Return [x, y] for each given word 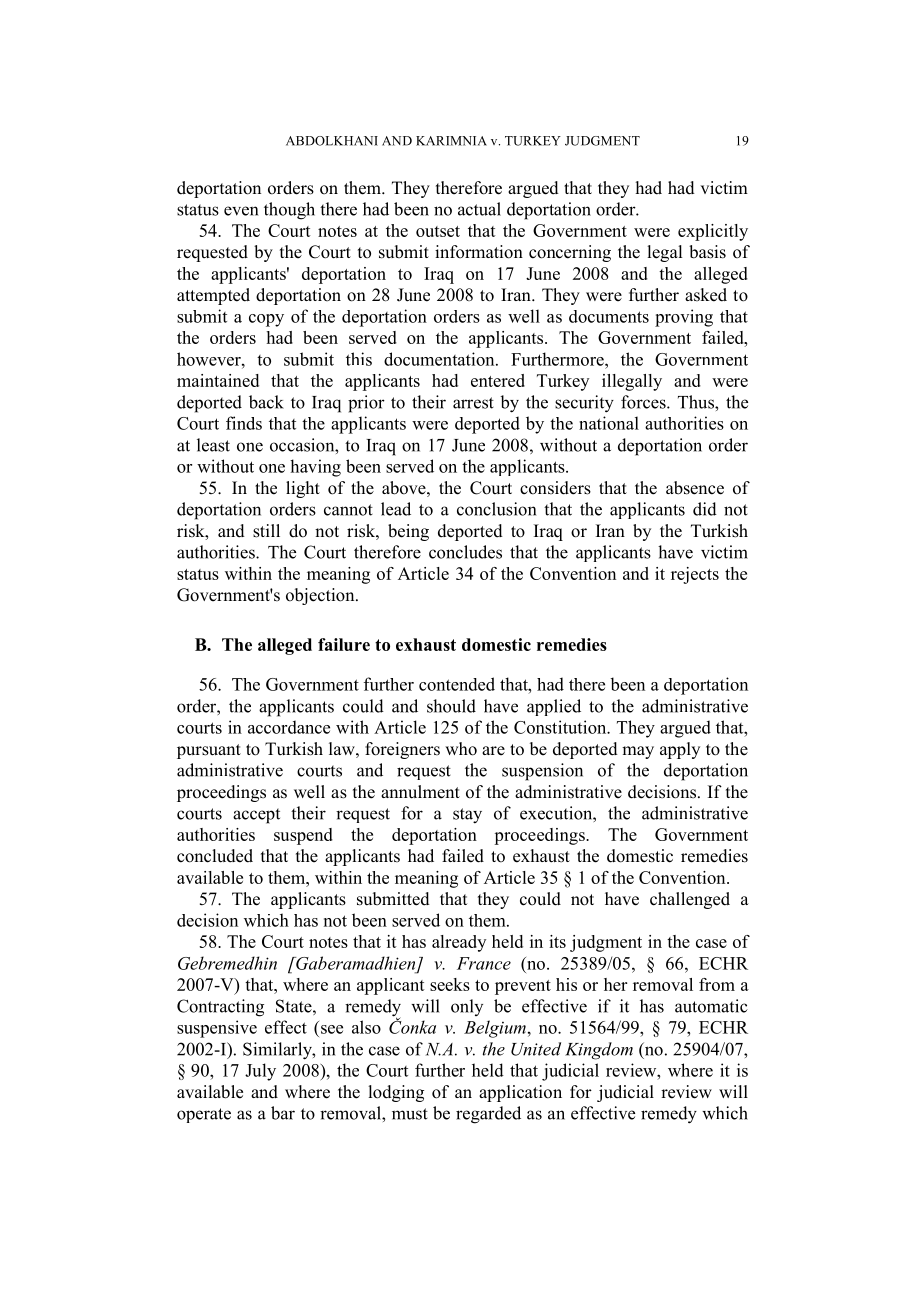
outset [438, 231]
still [266, 531]
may [638, 752]
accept [256, 816]
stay [467, 816]
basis [707, 252]
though [289, 211]
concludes [465, 552]
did [705, 509]
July [260, 1072]
